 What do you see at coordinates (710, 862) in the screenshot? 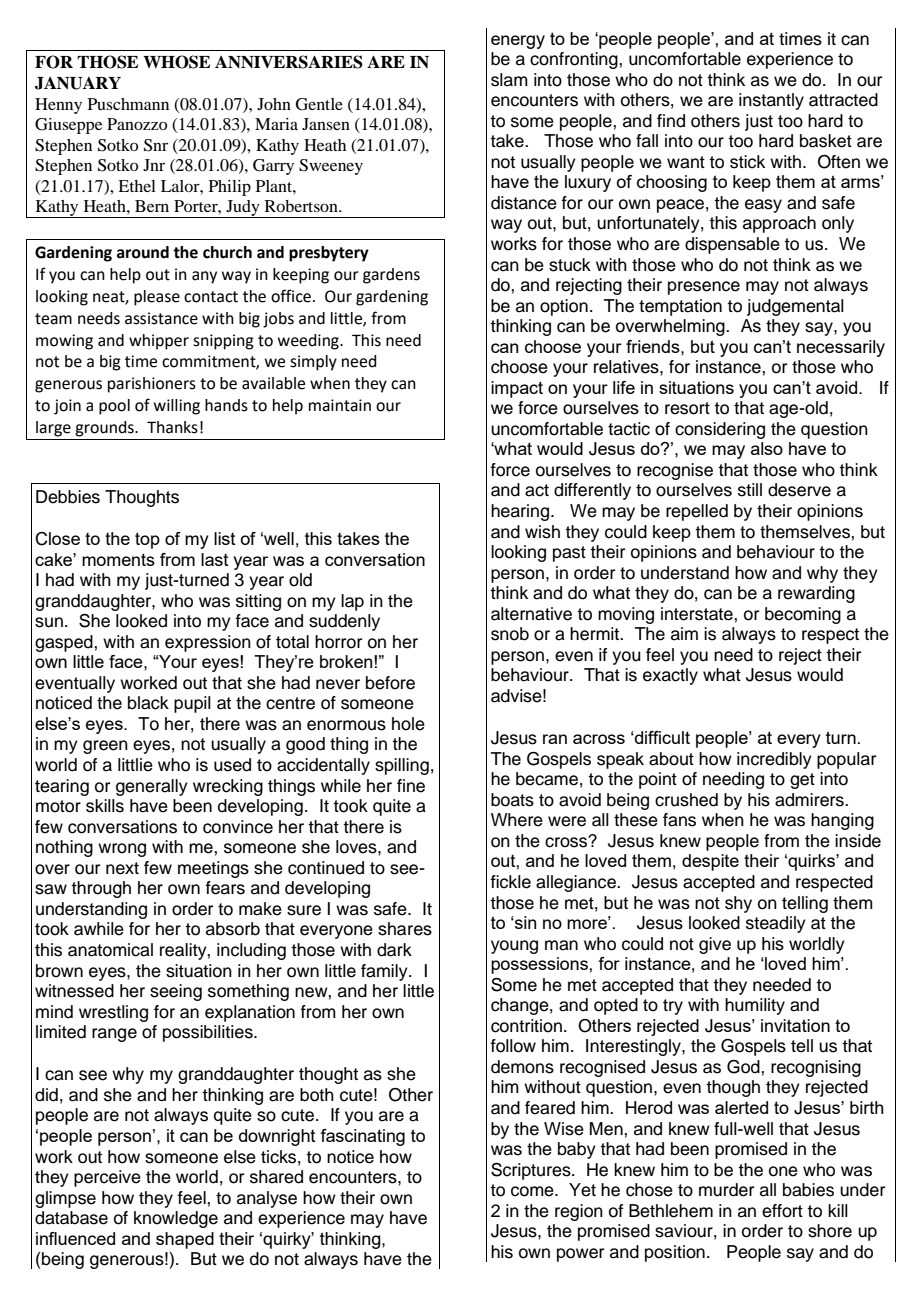
I see `despite` at bounding box center [710, 862].
